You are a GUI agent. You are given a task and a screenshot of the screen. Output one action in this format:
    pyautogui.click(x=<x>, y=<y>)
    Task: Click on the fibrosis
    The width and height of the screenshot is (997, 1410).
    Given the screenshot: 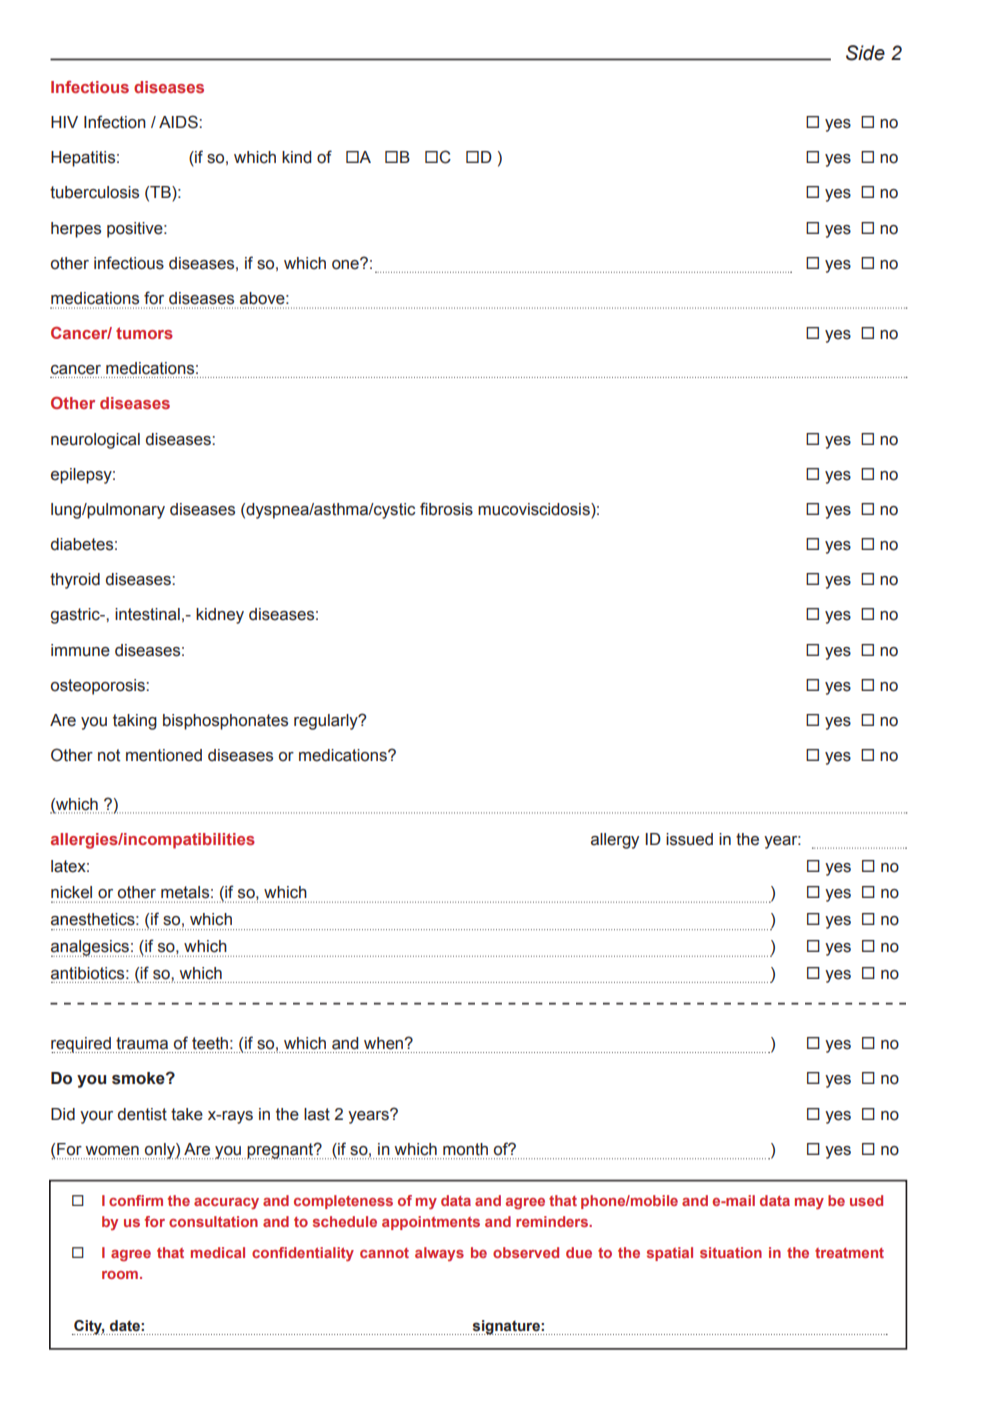 What is the action you would take?
    pyautogui.click(x=446, y=509)
